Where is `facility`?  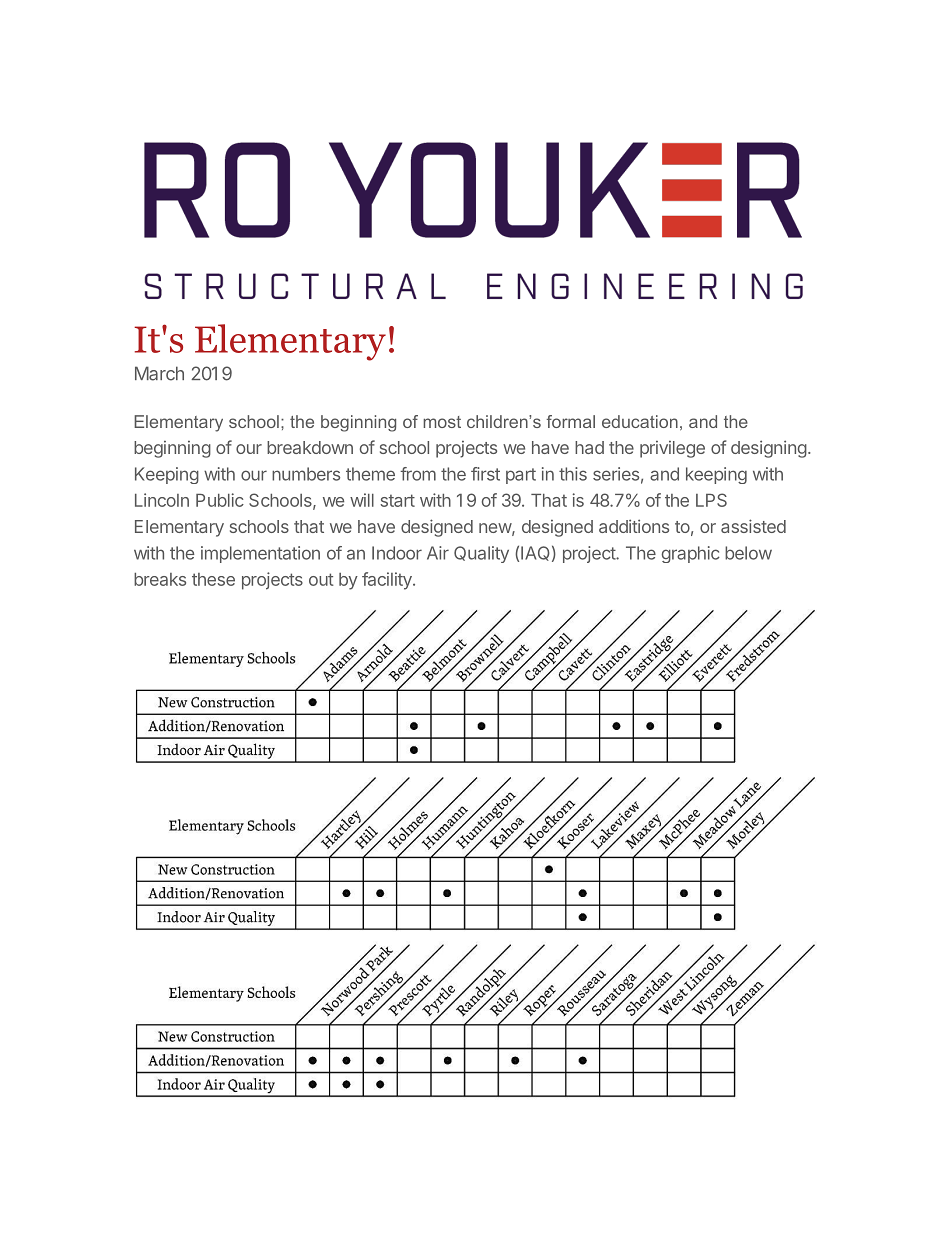 facility is located at coordinates (388, 581).
